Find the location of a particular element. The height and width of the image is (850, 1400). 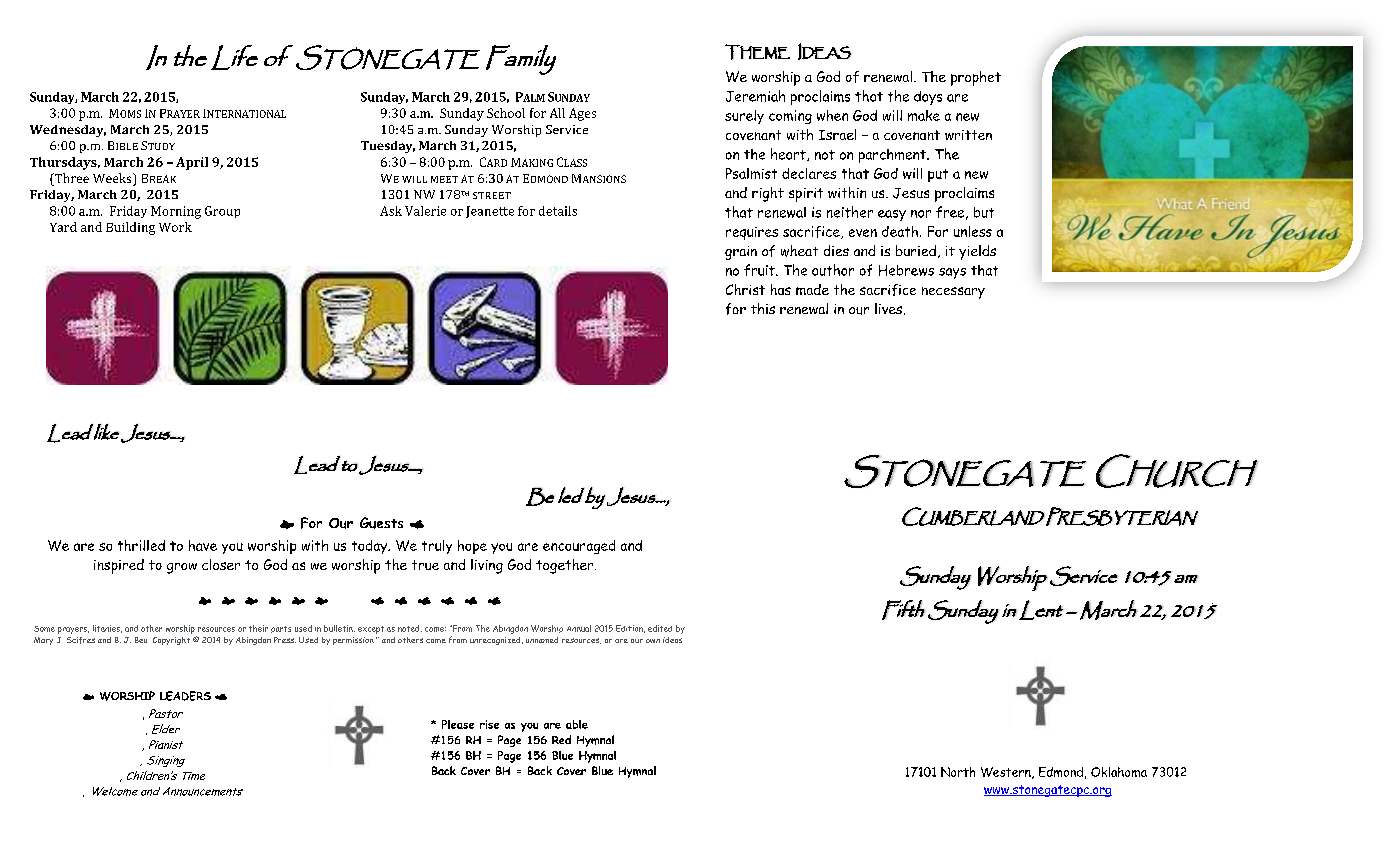

encouraged is located at coordinates (579, 547).
